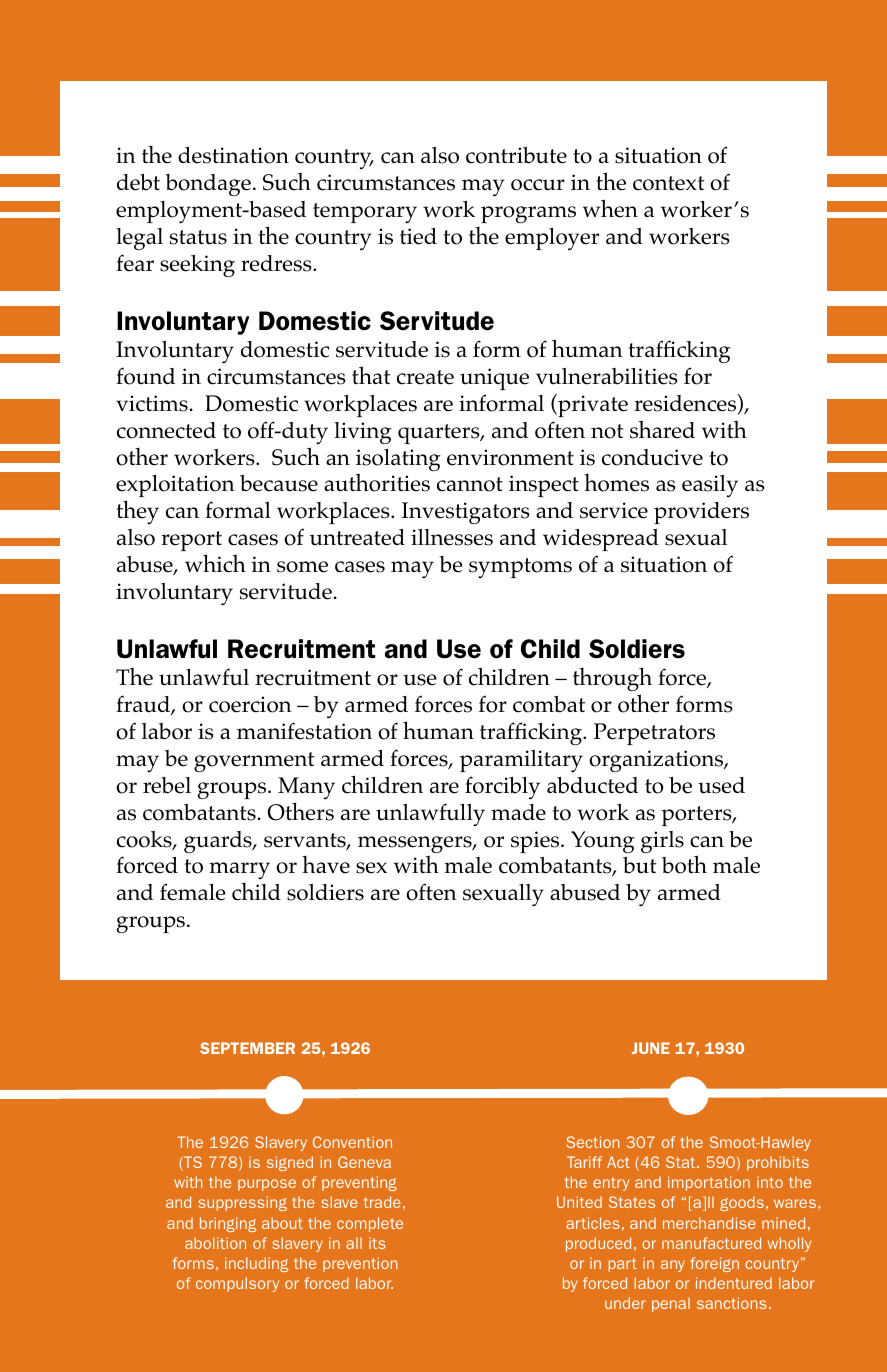  I want to click on marry, so click(240, 870).
